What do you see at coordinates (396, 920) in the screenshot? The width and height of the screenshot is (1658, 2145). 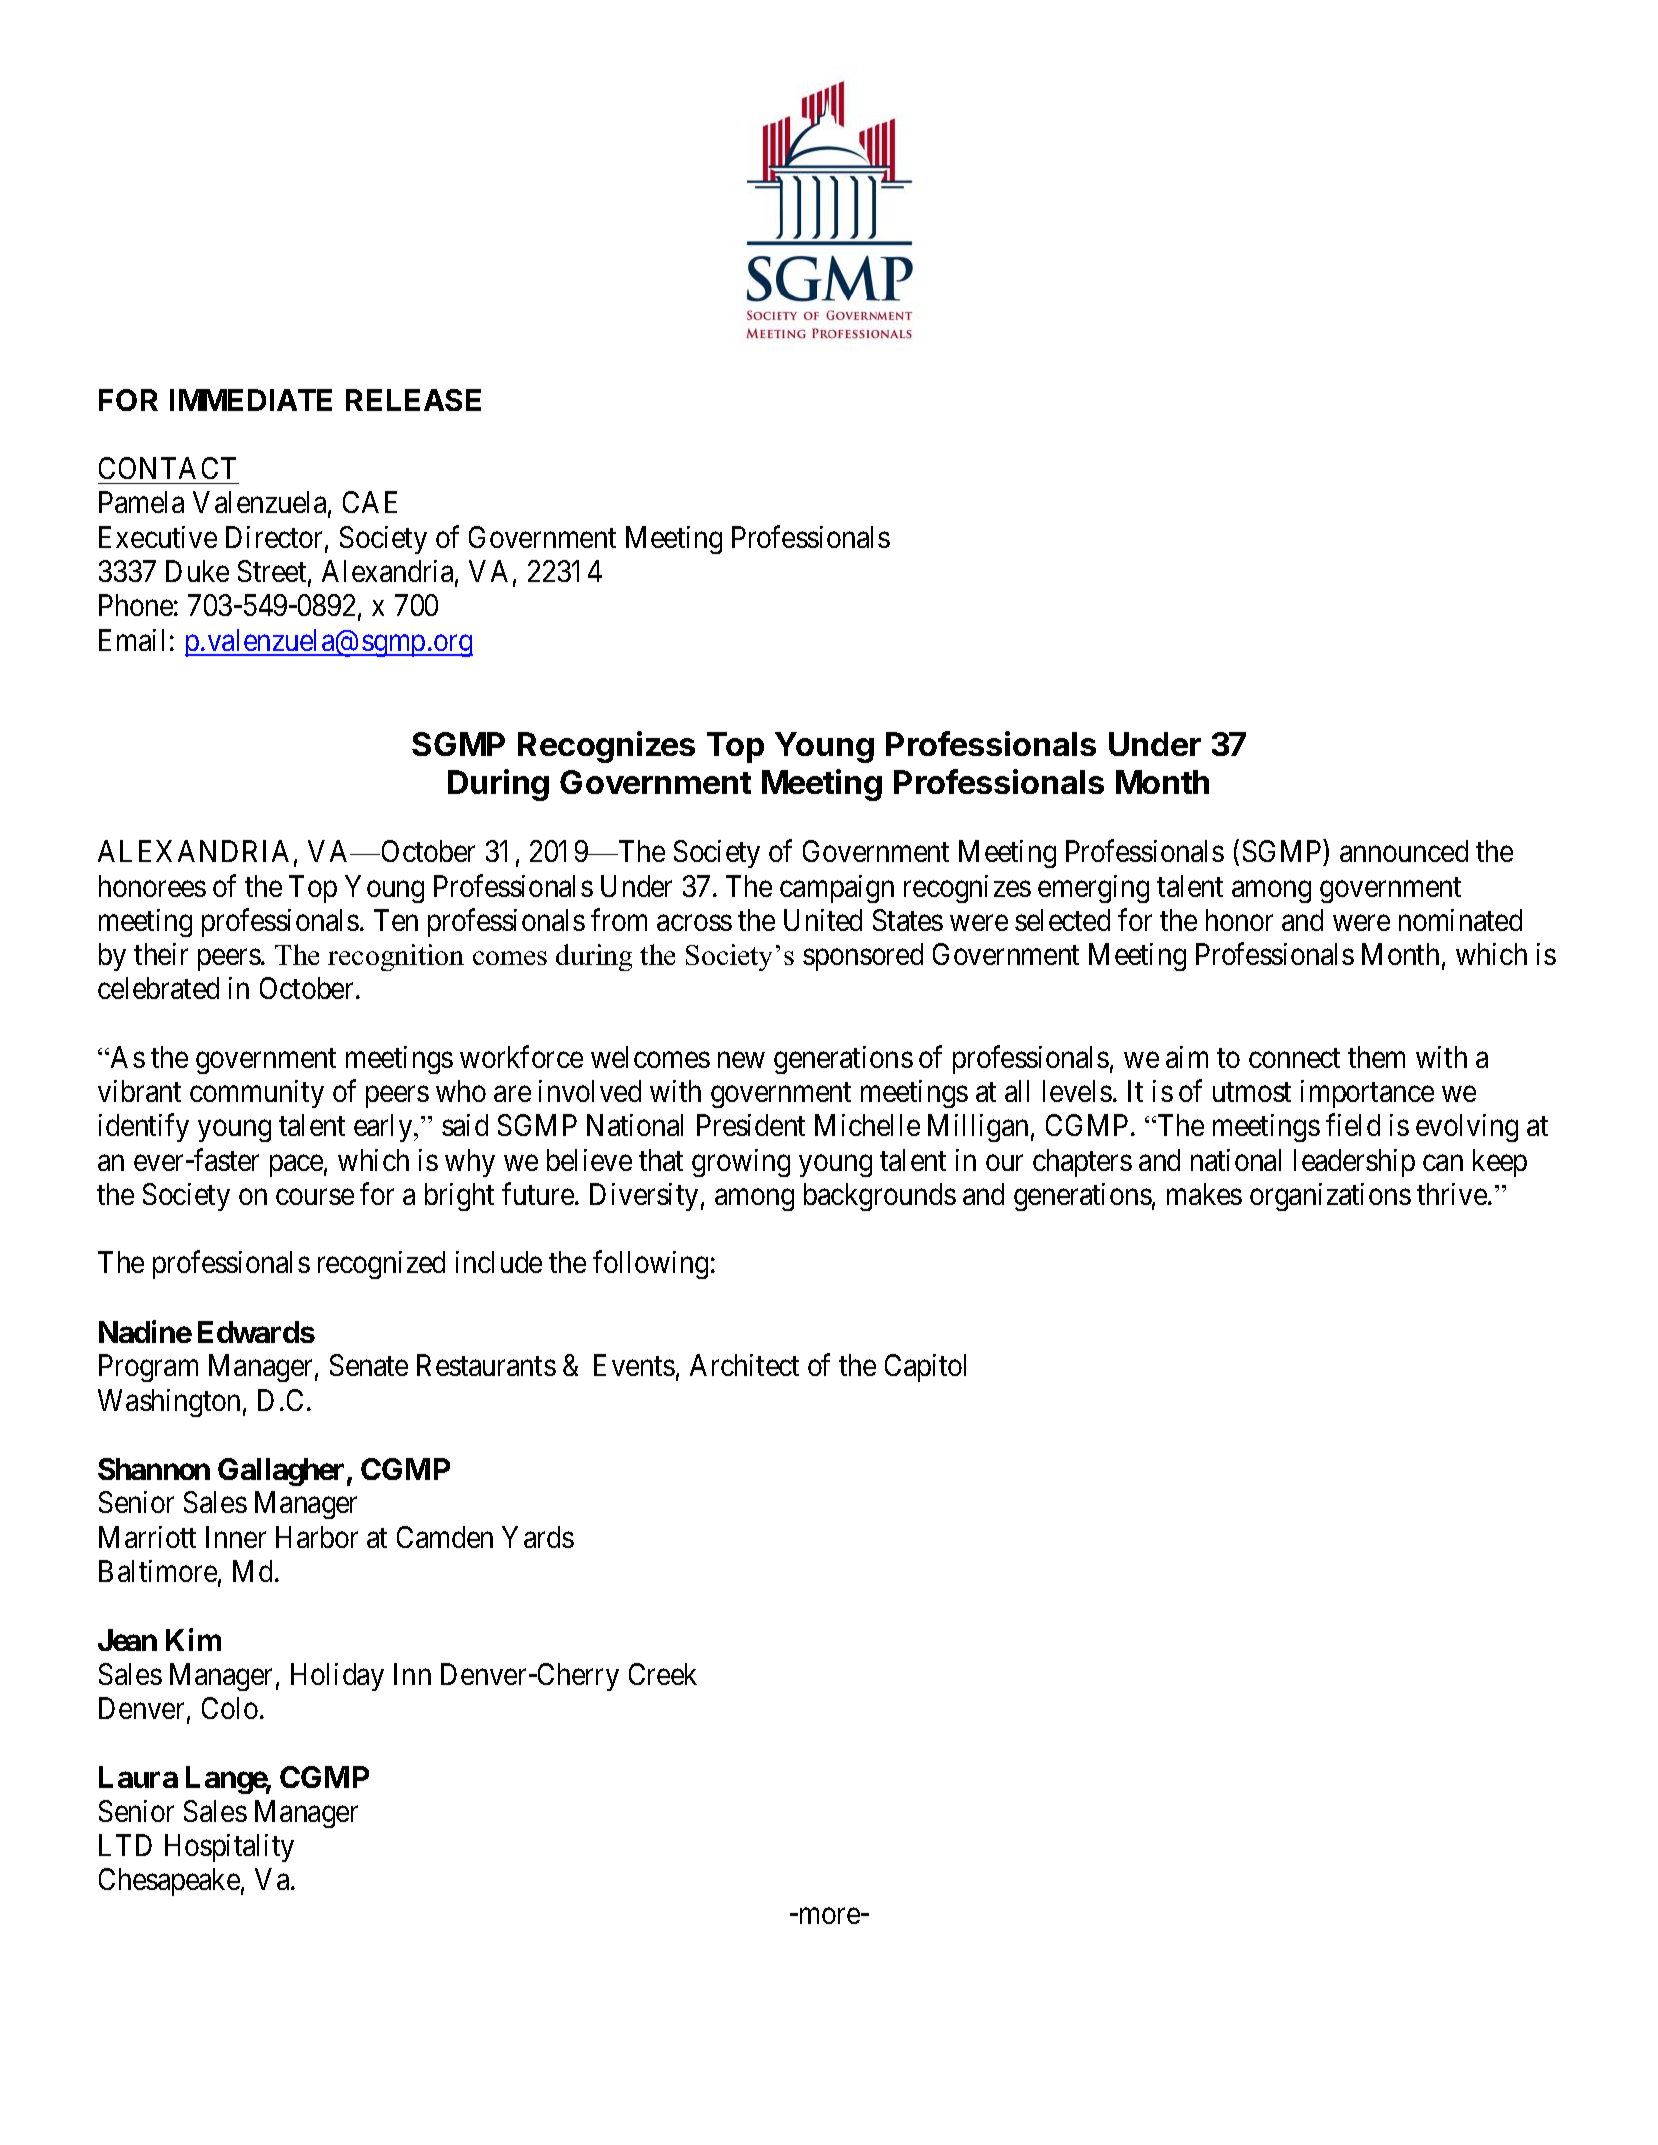 I see `Ten` at bounding box center [396, 920].
